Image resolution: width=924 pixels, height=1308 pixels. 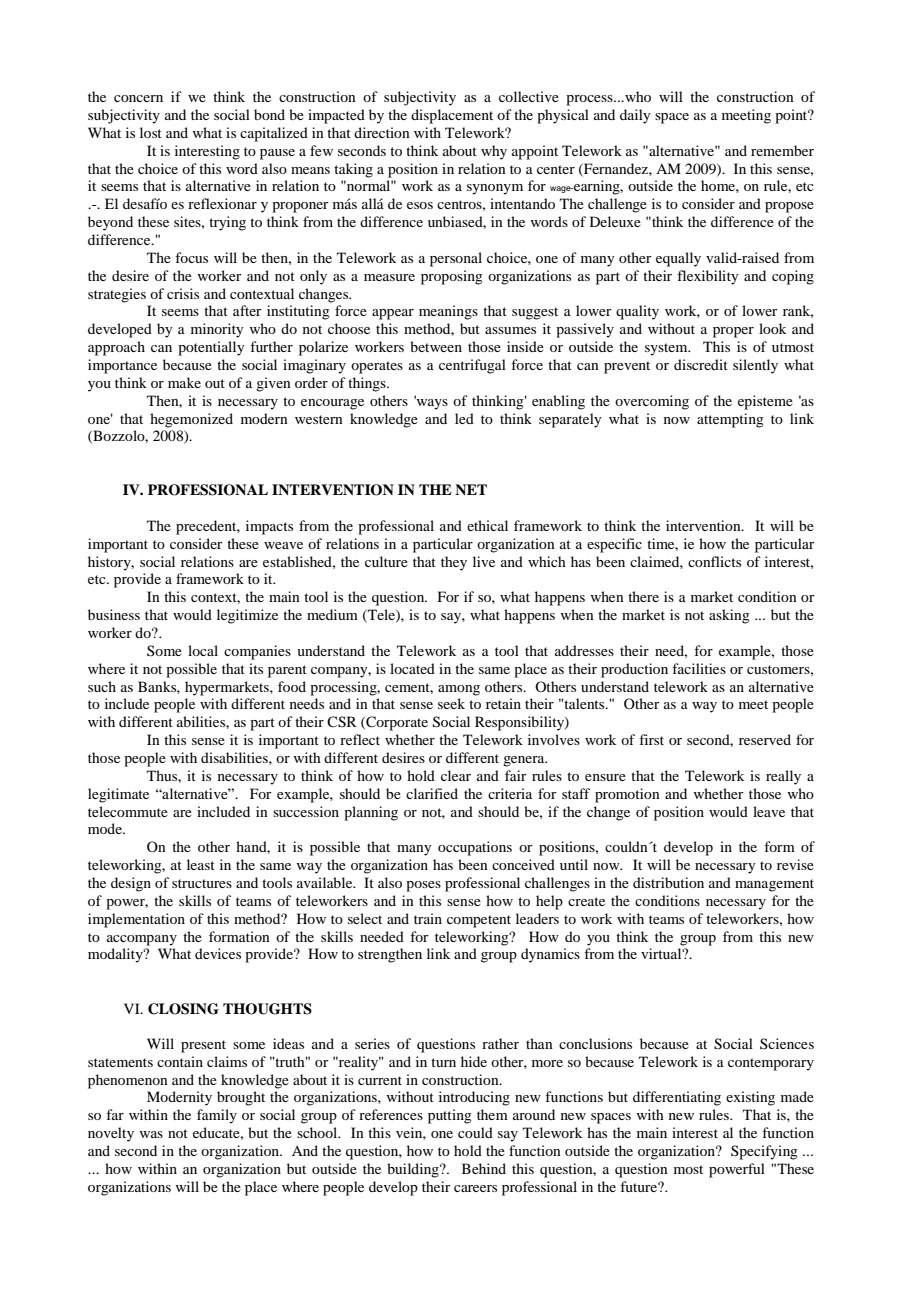 I want to click on poses, so click(x=423, y=886).
